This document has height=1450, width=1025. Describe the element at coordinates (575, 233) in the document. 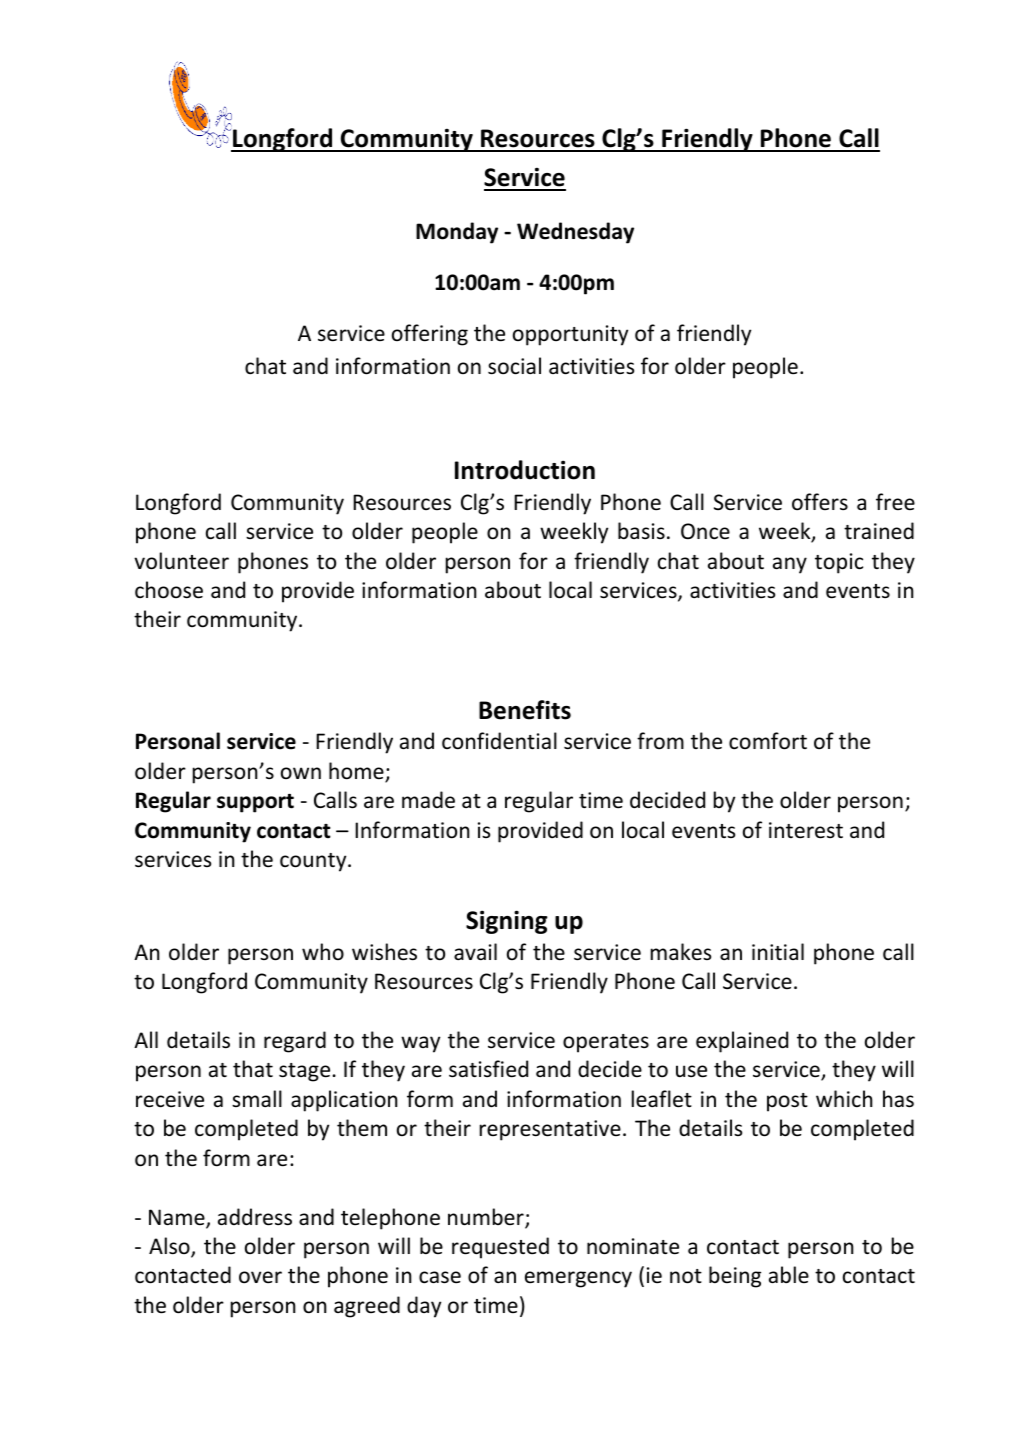

I see `Wednesday` at that location.
